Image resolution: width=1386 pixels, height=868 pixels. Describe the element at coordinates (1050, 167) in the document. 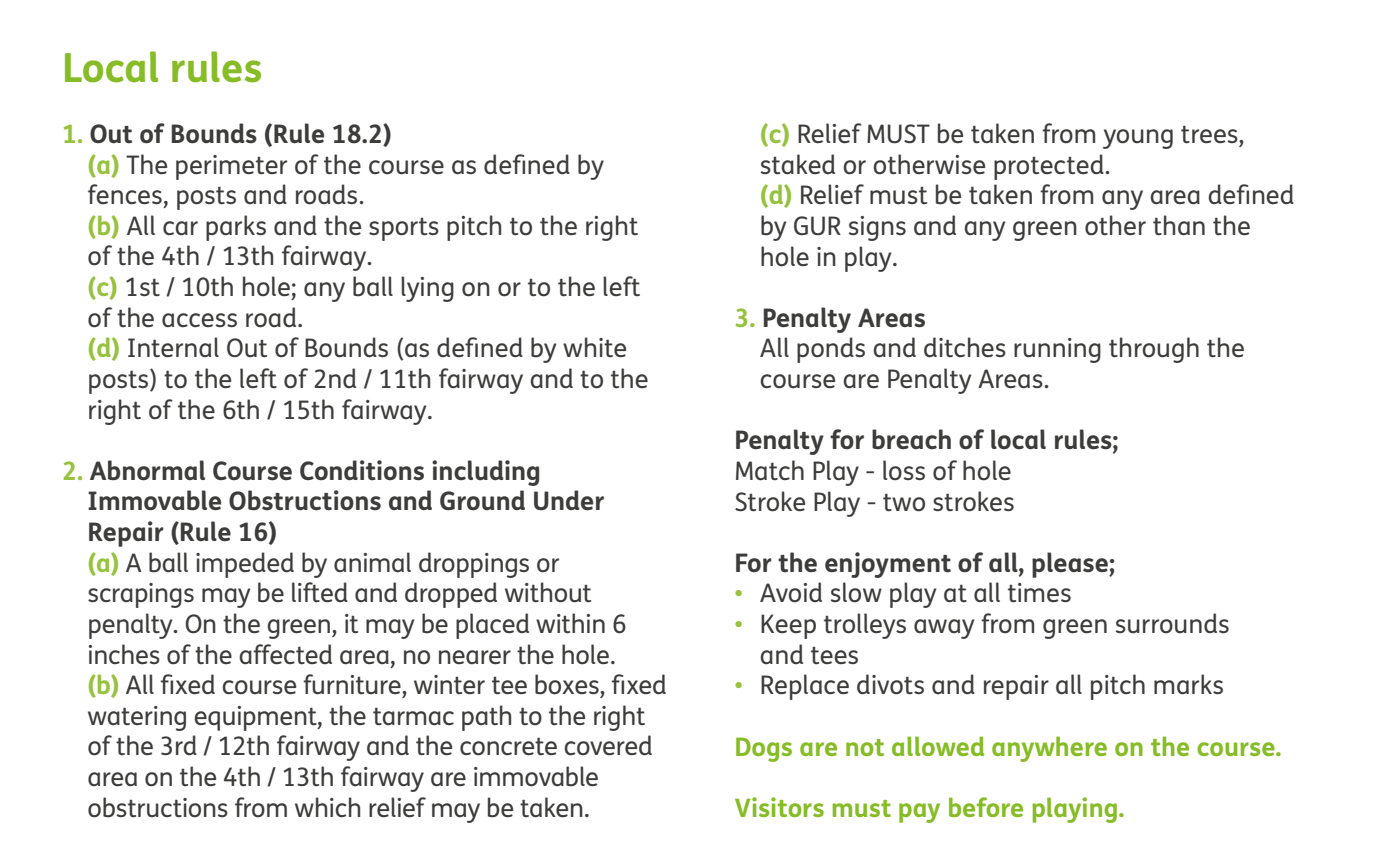

I see `protected` at that location.
